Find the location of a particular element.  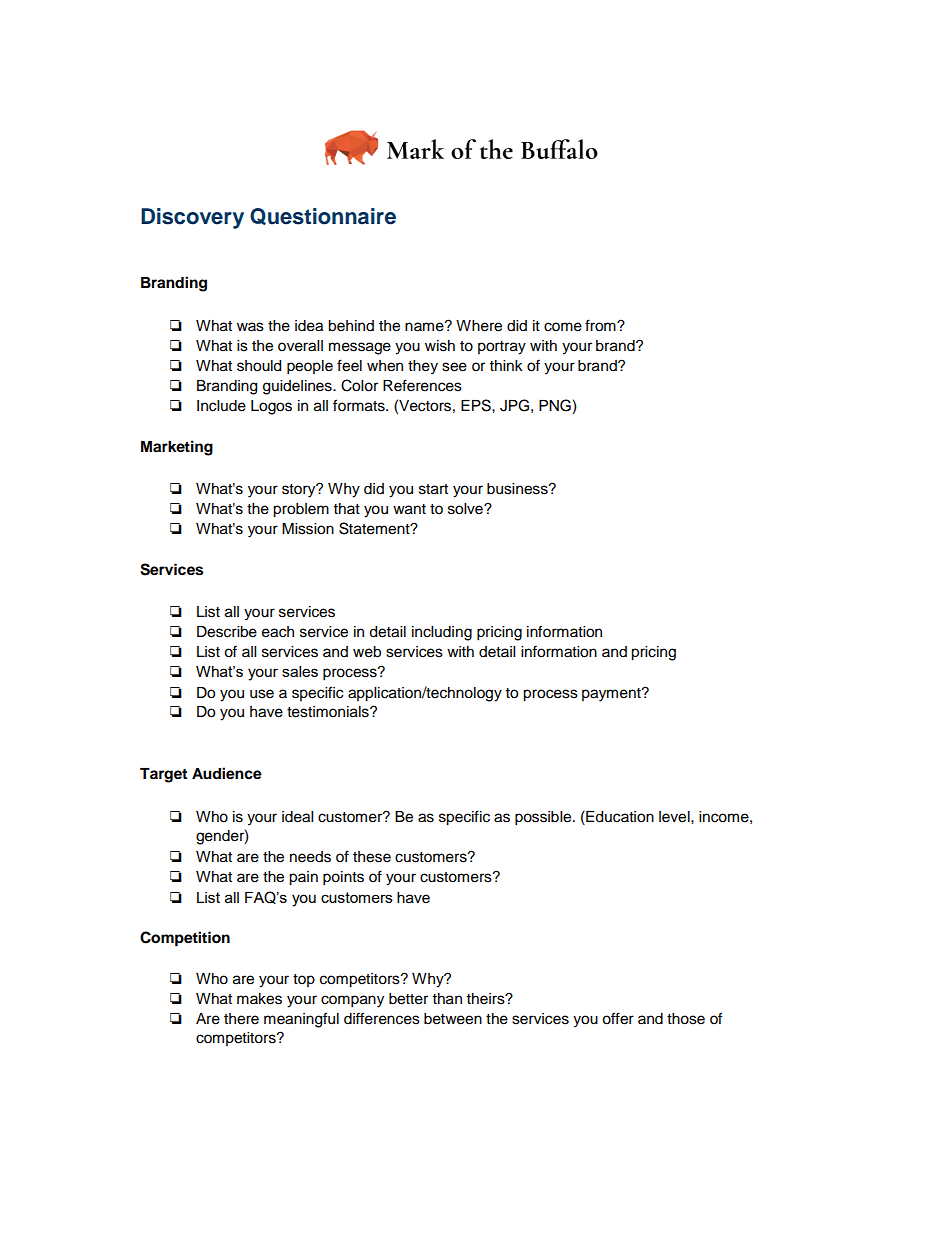

including is located at coordinates (442, 633).
